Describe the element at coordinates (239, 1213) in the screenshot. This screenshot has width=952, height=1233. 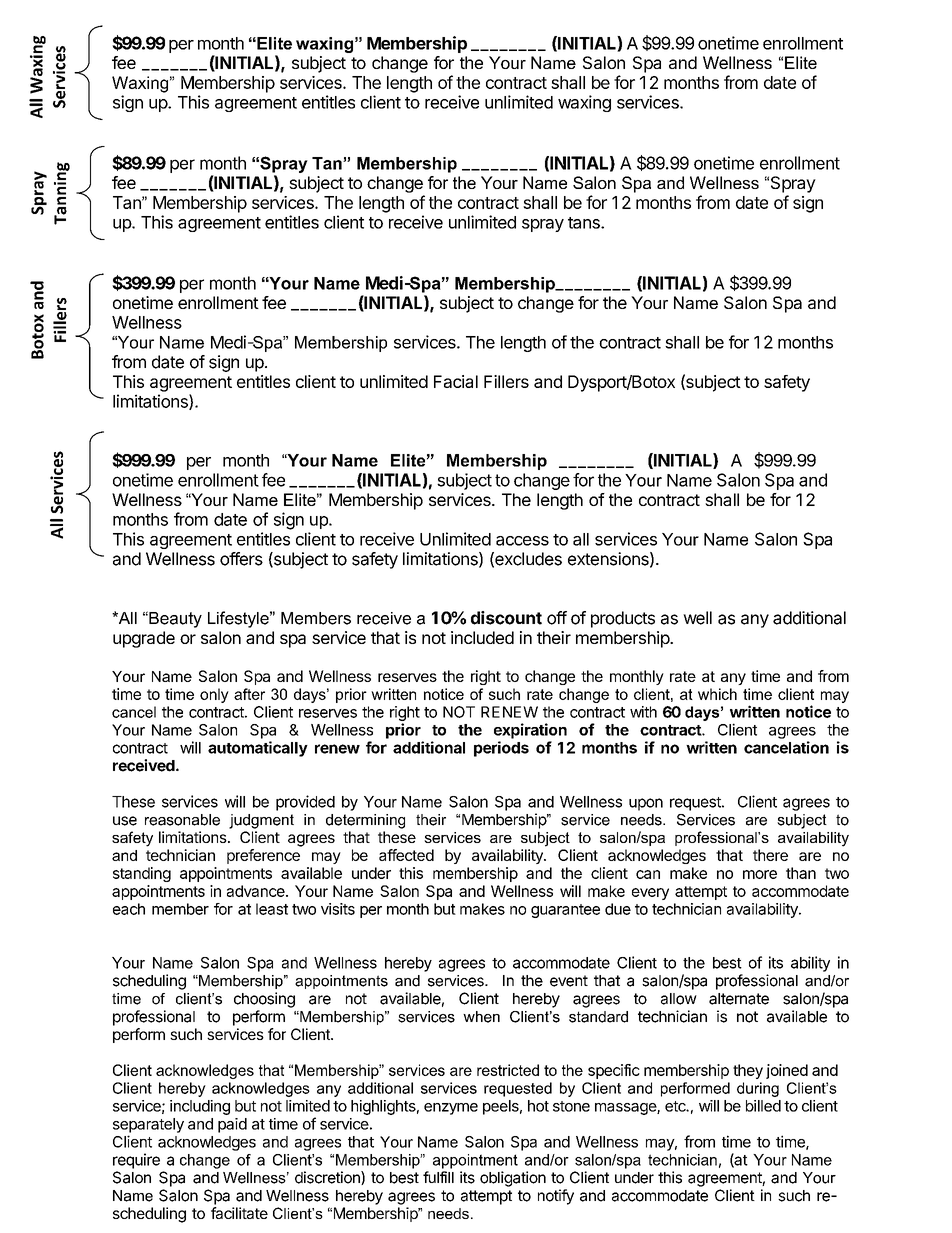
I see `facilitate` at that location.
